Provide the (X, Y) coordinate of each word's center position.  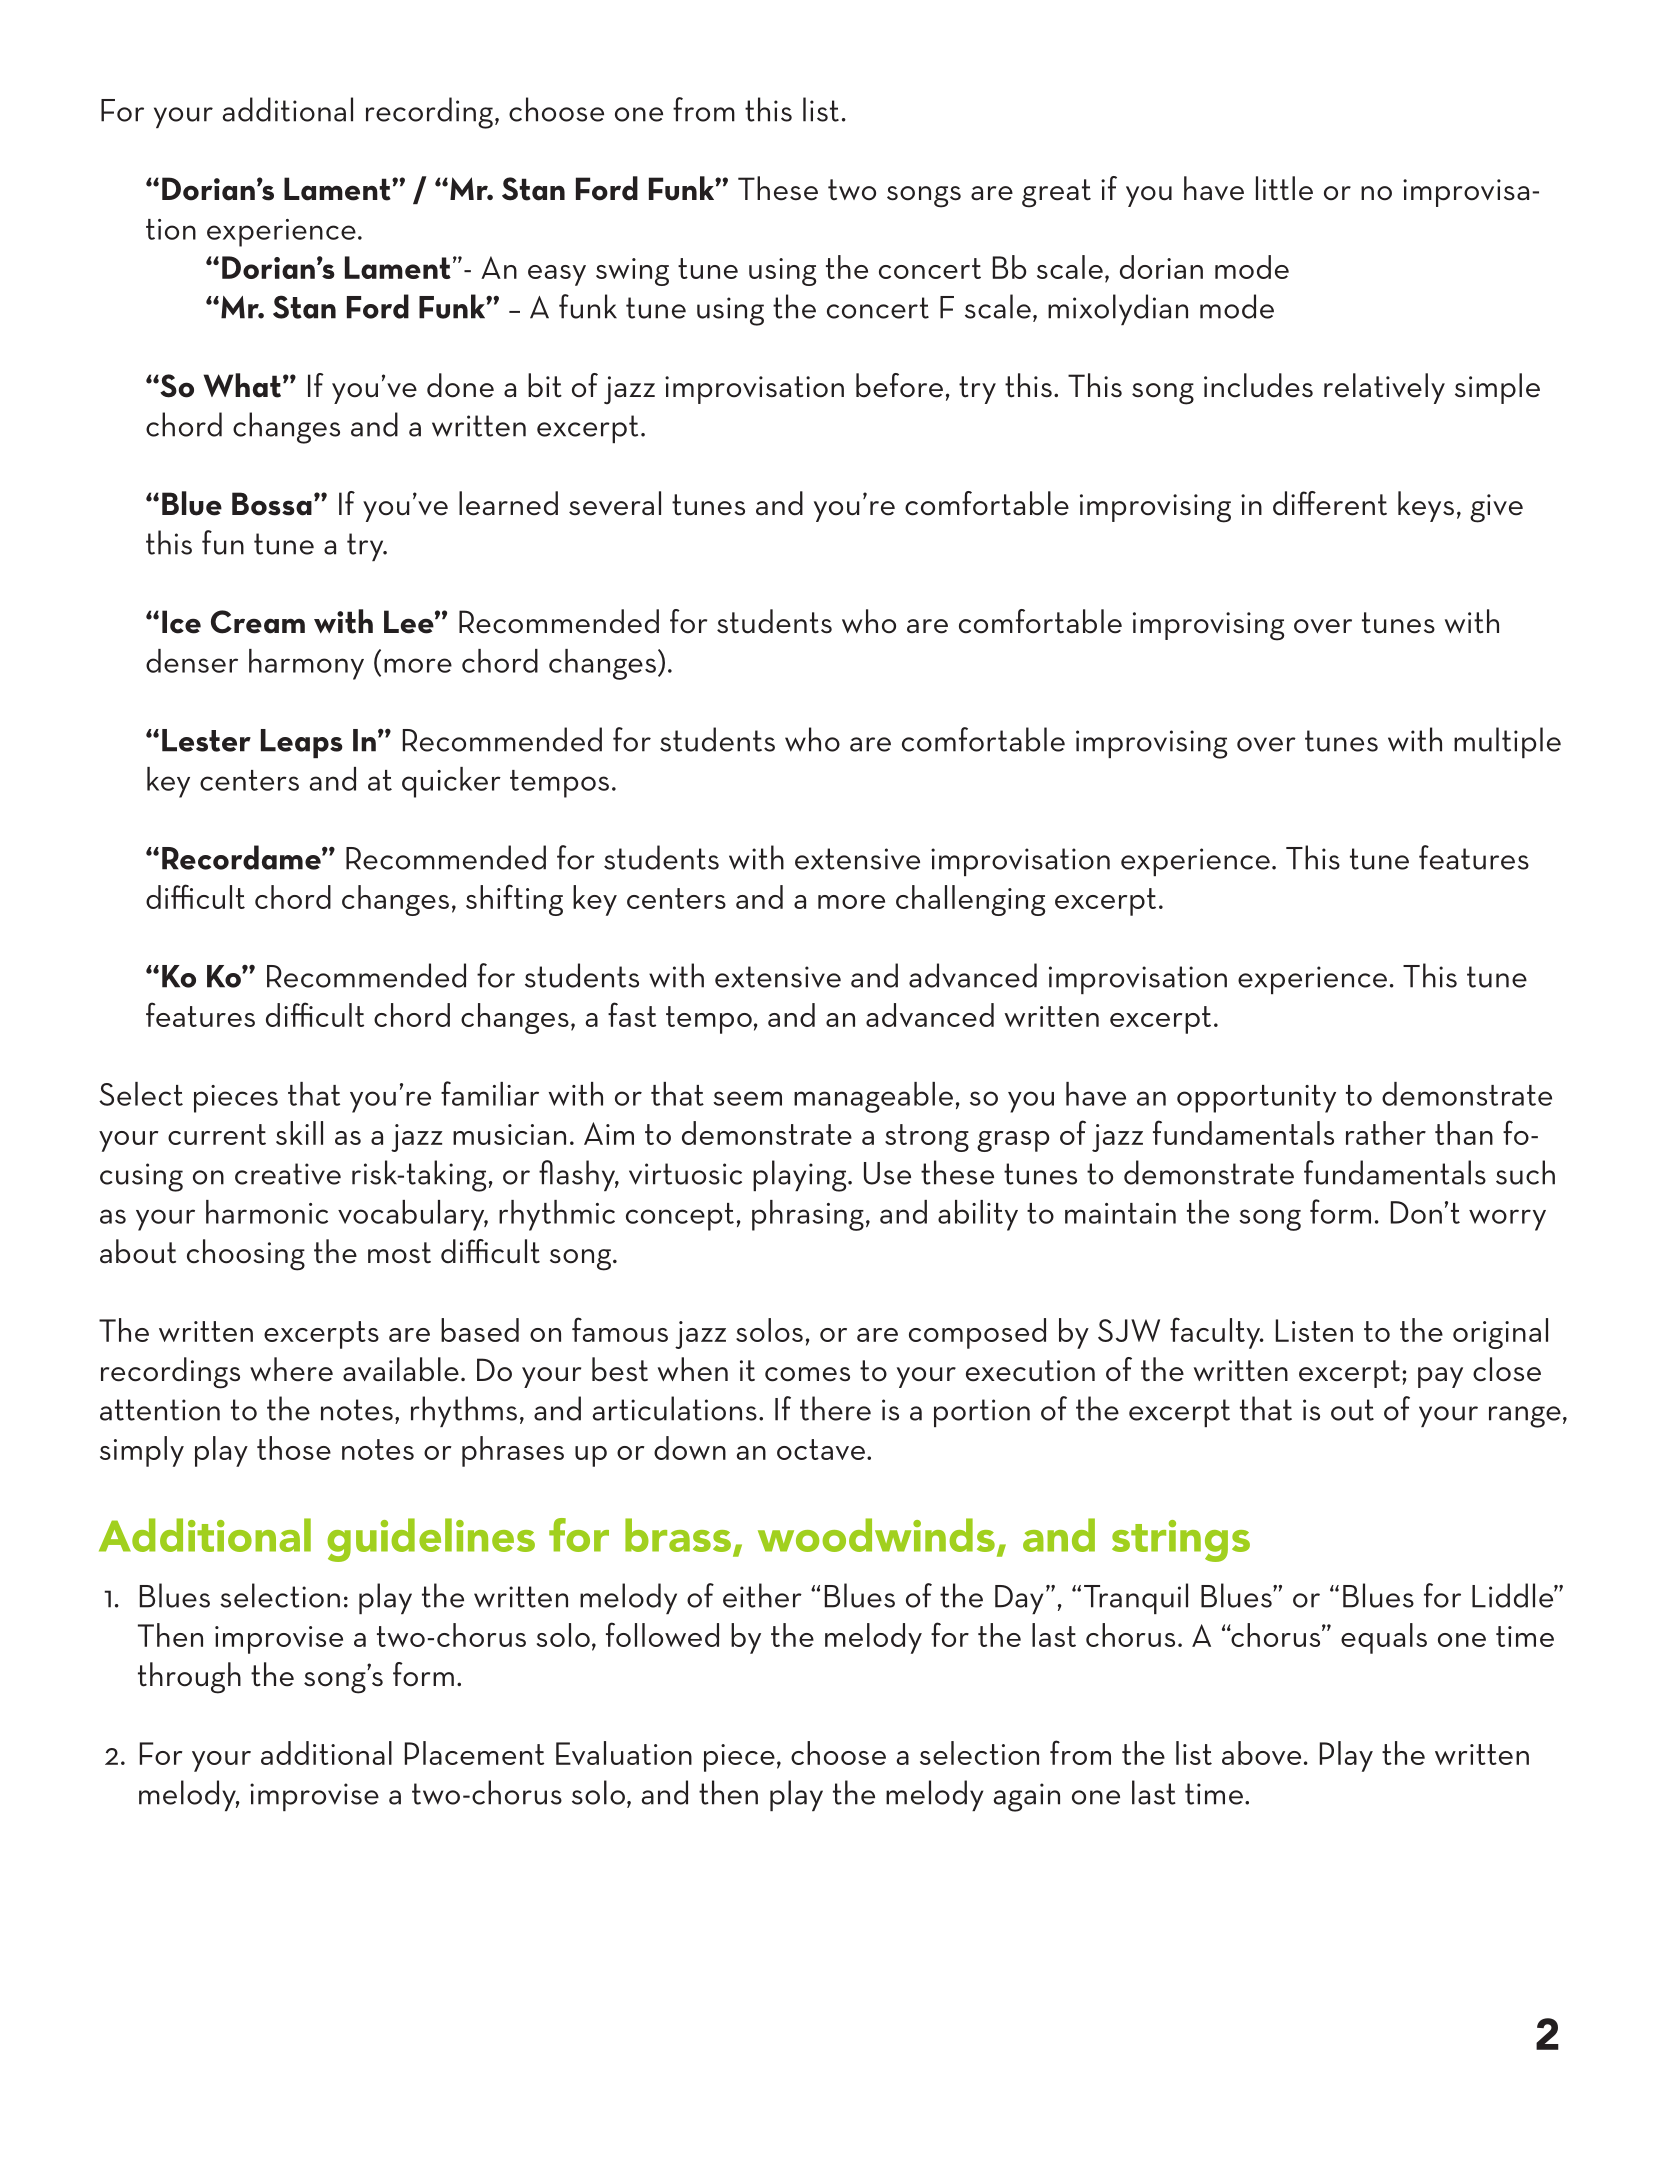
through (189, 1678)
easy (557, 275)
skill (299, 1133)
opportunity (1256, 1099)
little (1284, 188)
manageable (873, 1097)
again (1026, 1797)
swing (632, 272)
